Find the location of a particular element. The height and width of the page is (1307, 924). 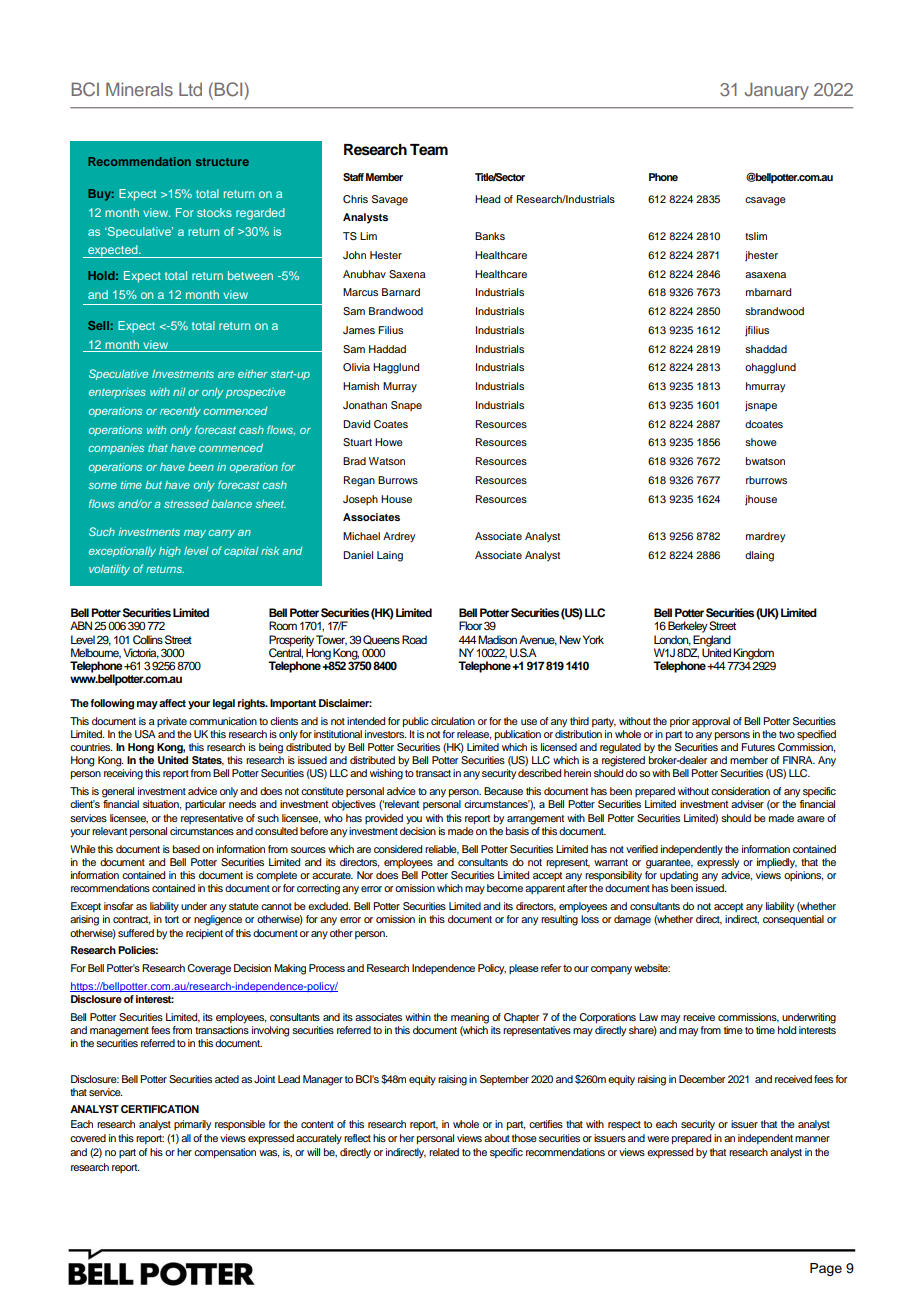

expressly is located at coordinates (718, 863).
